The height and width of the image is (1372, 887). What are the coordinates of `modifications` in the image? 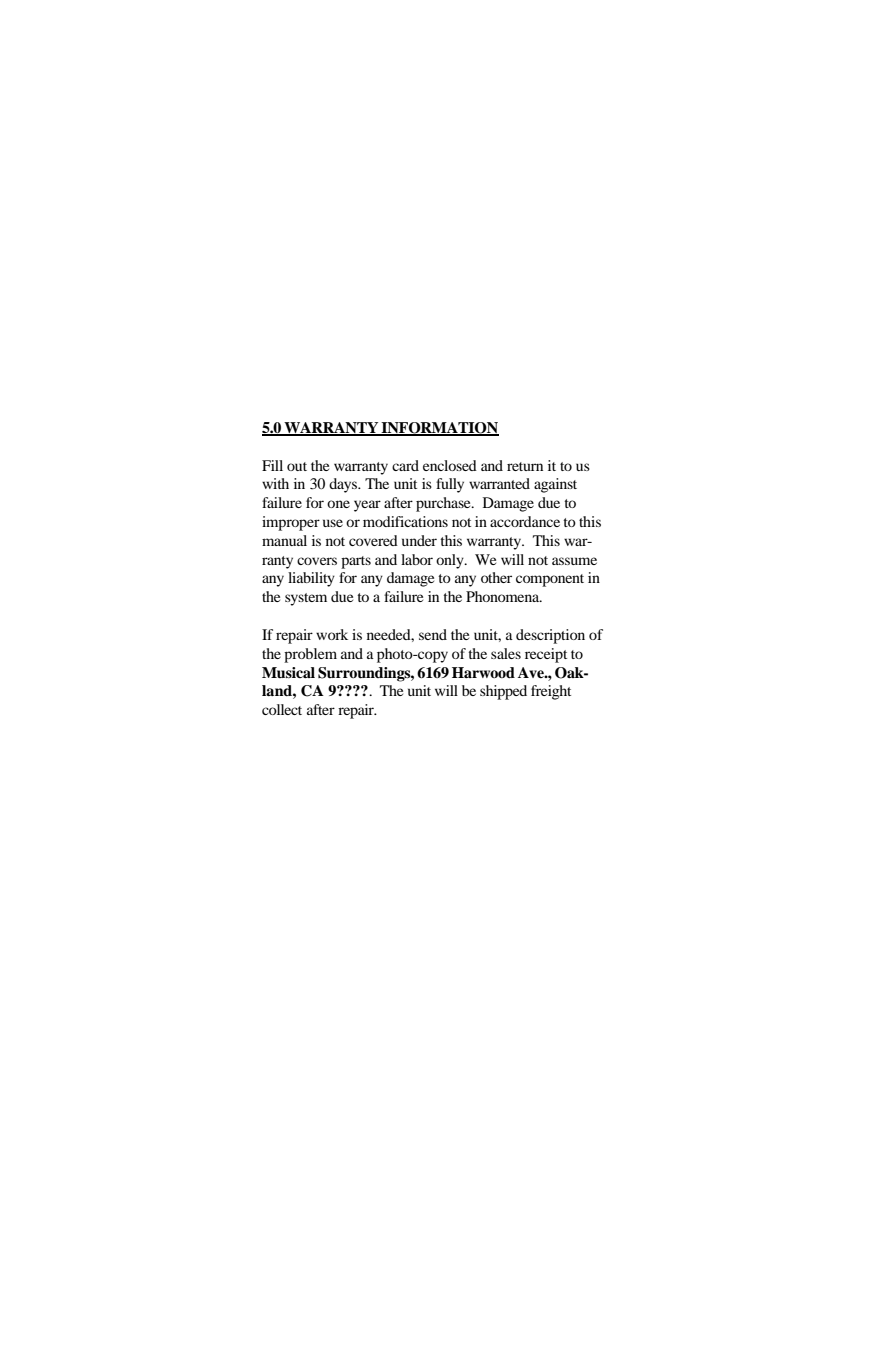 It's located at (405, 521).
